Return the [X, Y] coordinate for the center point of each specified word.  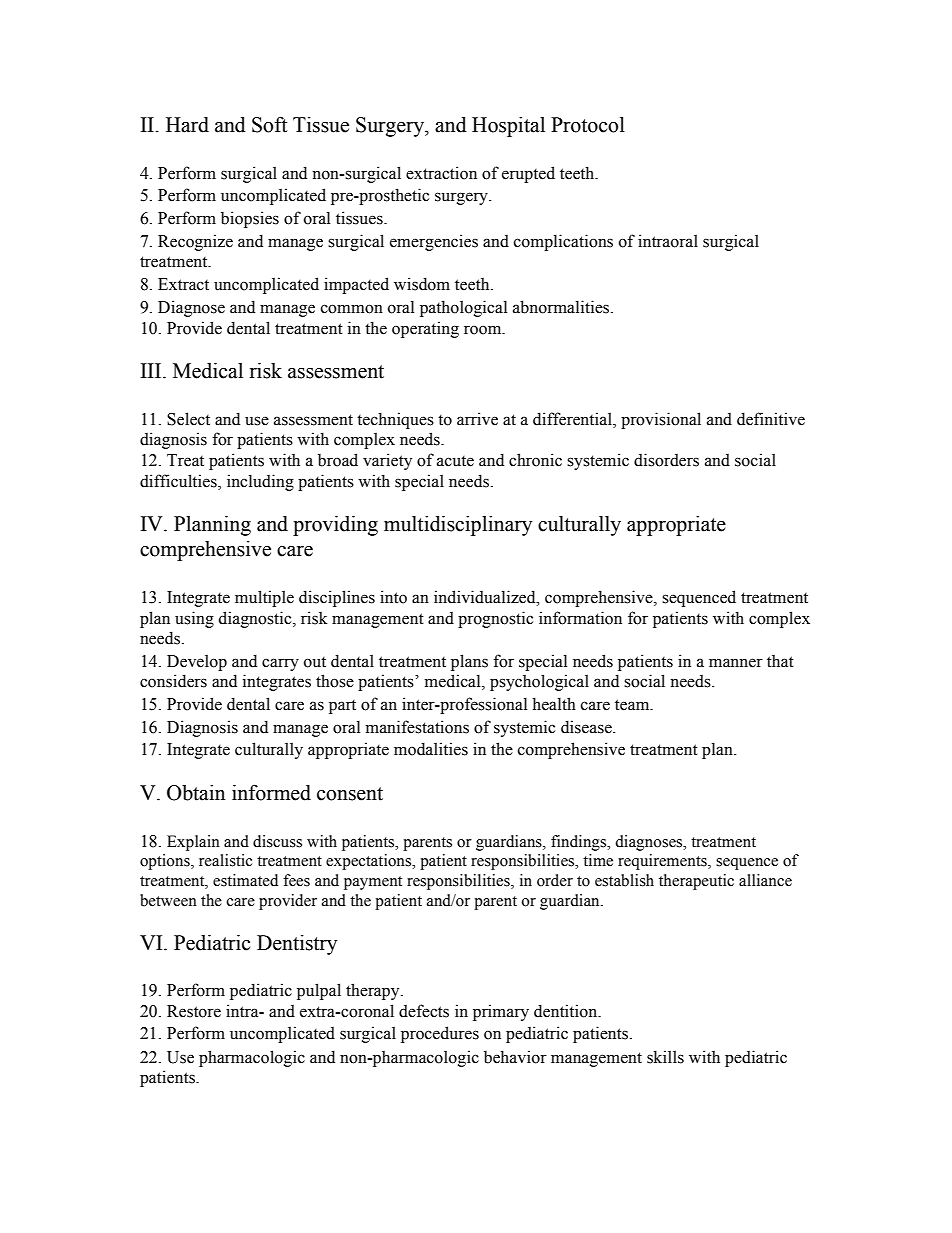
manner [736, 663]
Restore [194, 1011]
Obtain [196, 793]
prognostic [495, 619]
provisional [661, 420]
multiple [264, 598]
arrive [477, 419]
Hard [187, 125]
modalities [431, 749]
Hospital [508, 127]
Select [188, 419]
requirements [663, 862]
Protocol [588, 125]
